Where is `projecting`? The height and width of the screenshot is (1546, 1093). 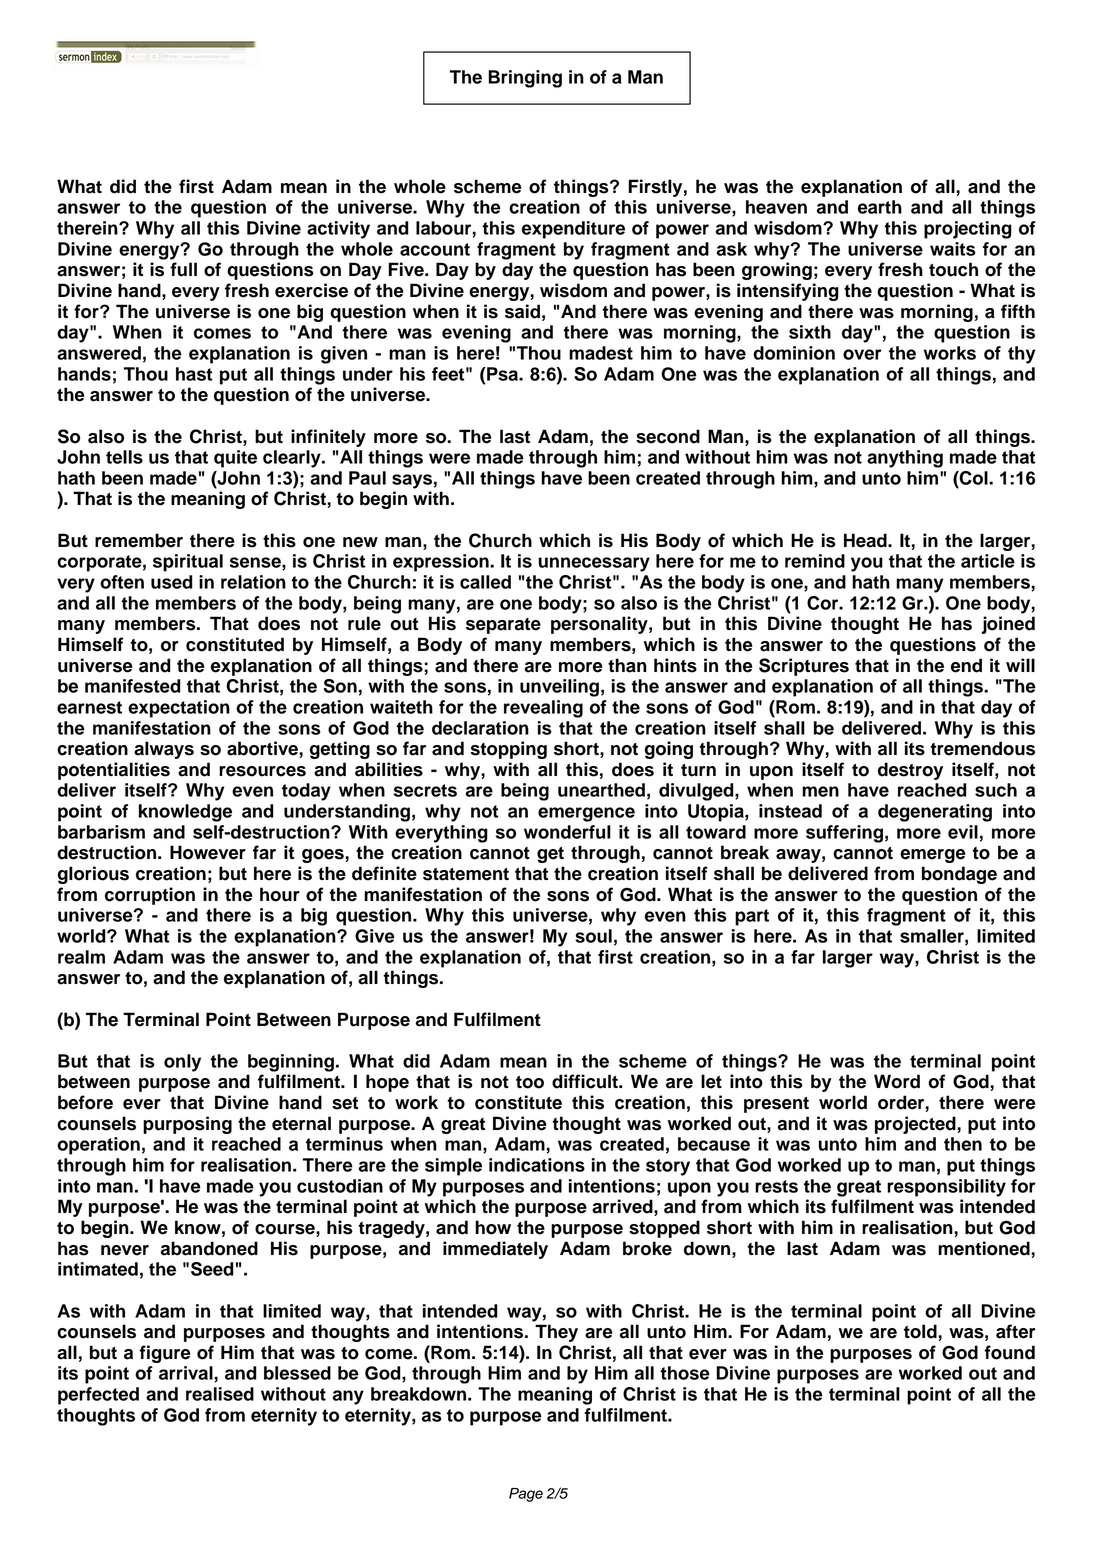 projecting is located at coordinates (968, 230).
